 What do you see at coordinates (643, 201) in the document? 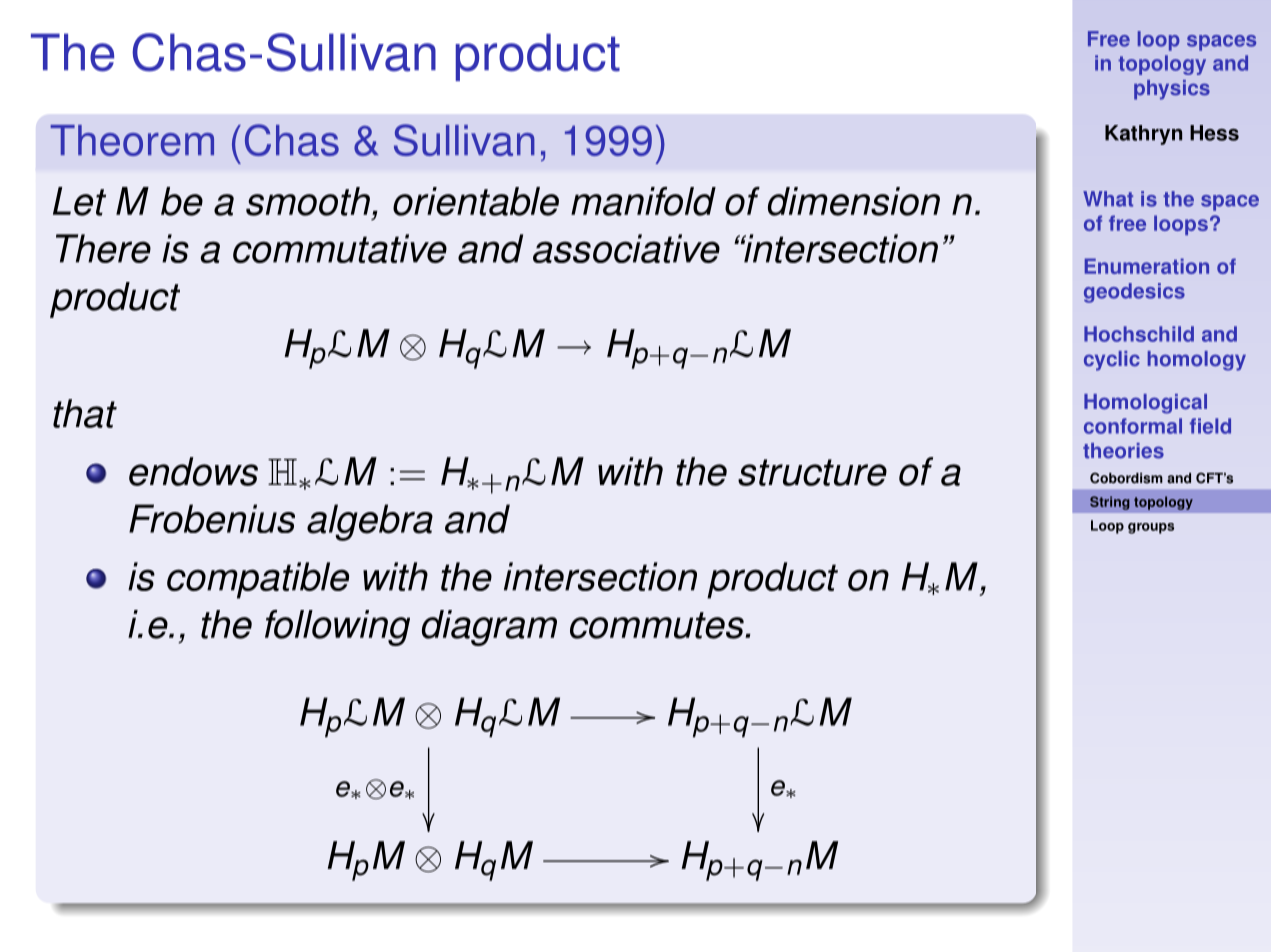
I see `manifold` at bounding box center [643, 201].
